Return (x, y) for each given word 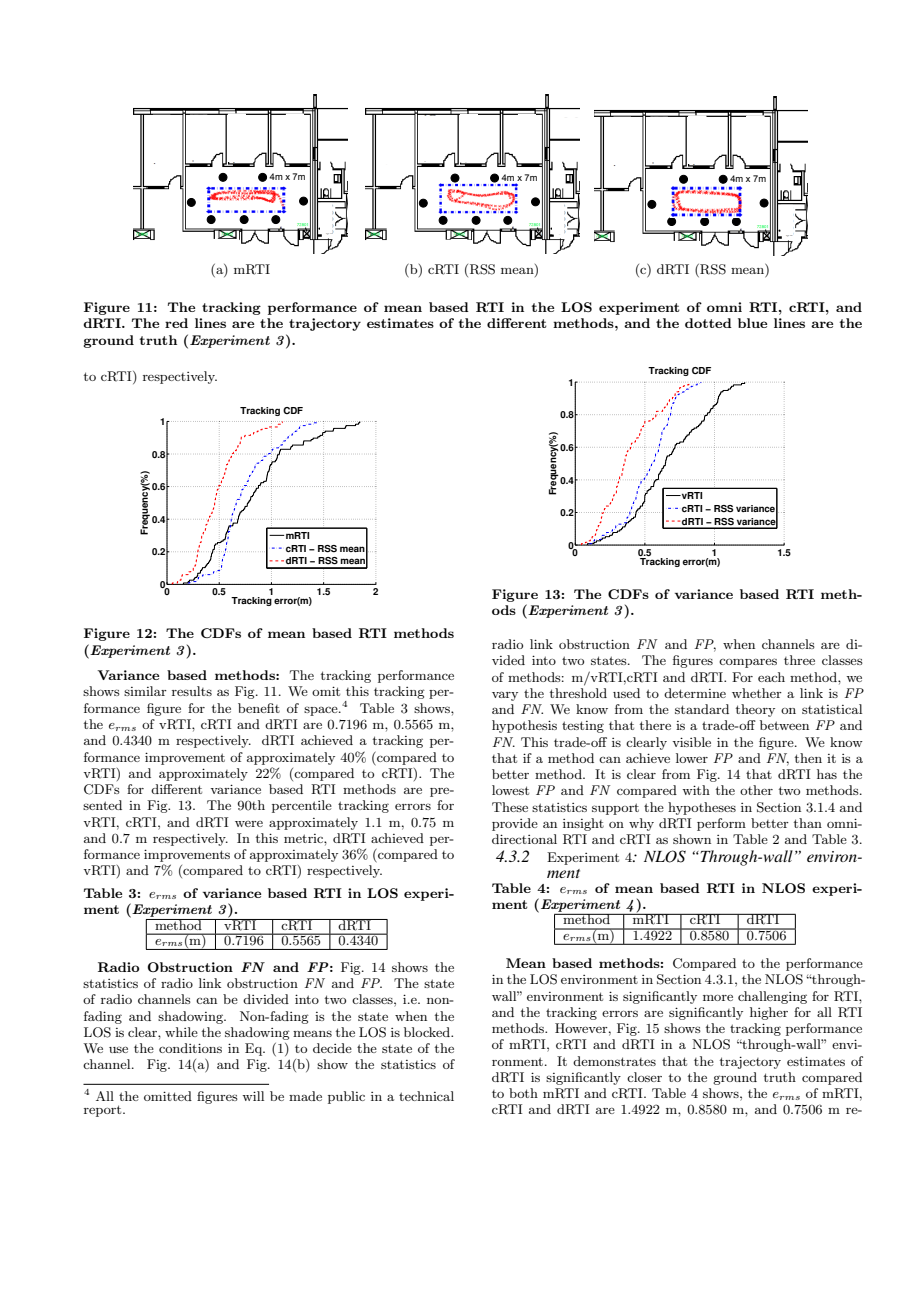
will (253, 1096)
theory (755, 710)
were (249, 824)
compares (748, 663)
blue (752, 323)
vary (505, 696)
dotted (708, 323)
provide (515, 824)
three (799, 660)
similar (145, 691)
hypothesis (524, 726)
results (192, 691)
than (808, 823)
